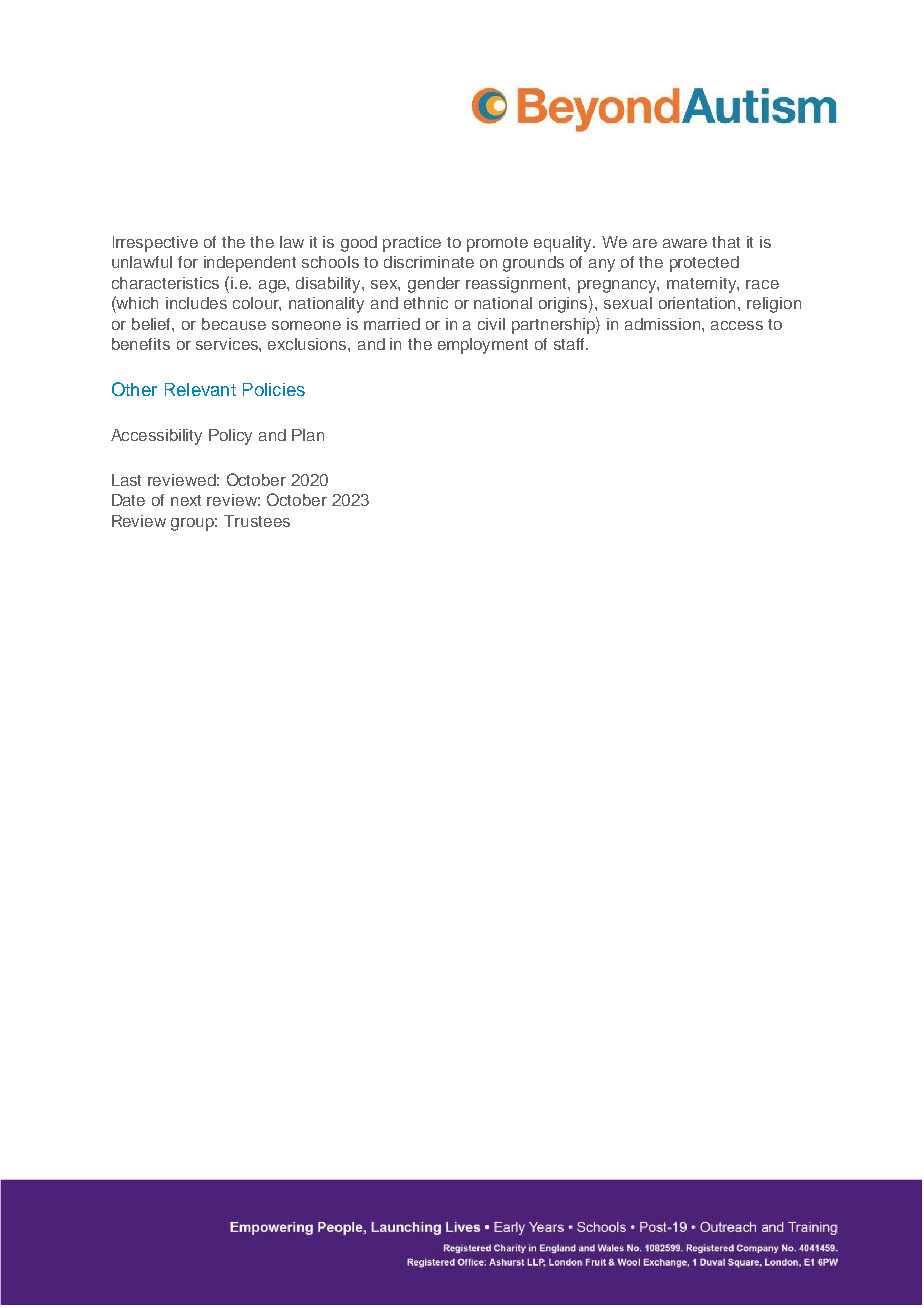 The width and height of the screenshot is (924, 1308). I want to click on staff, so click(571, 344).
